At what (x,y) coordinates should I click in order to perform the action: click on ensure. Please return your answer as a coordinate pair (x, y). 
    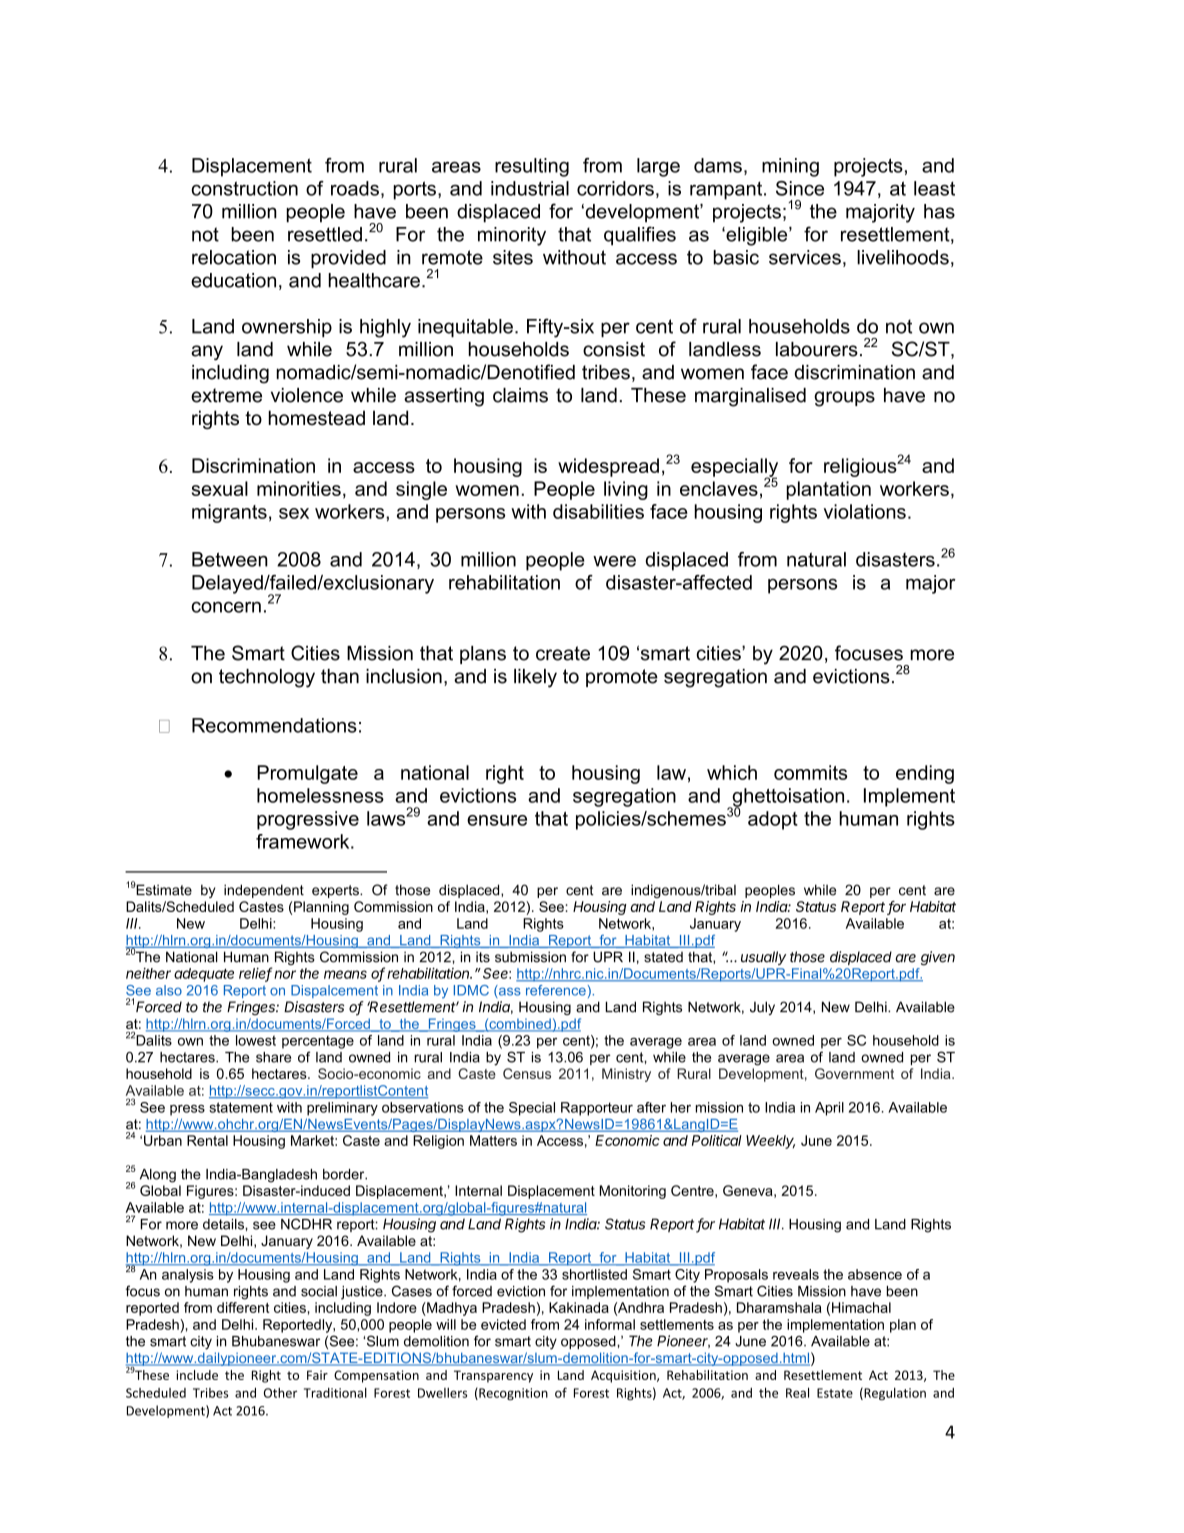
    Looking at the image, I should click on (497, 820).
